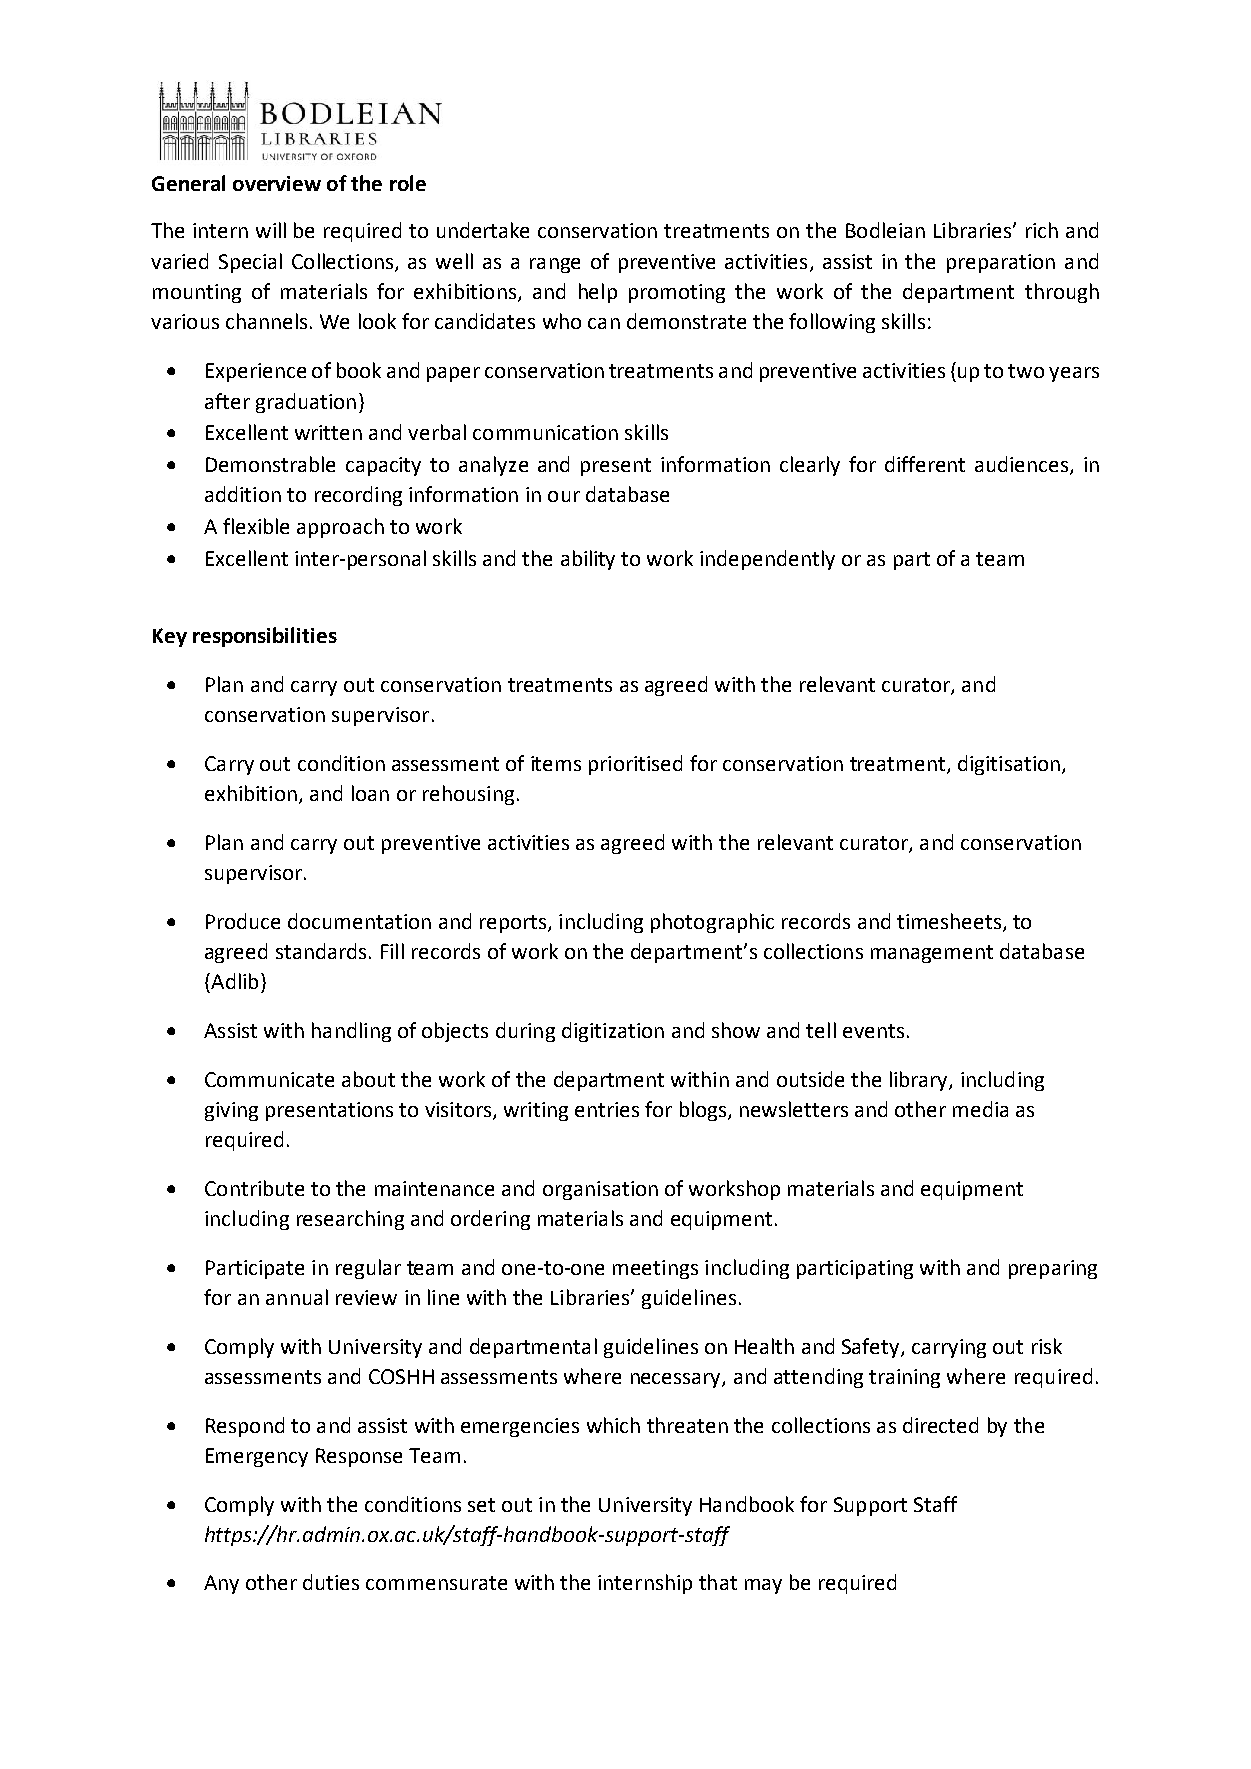  Describe the element at coordinates (588, 560) in the document. I see `ability` at that location.
